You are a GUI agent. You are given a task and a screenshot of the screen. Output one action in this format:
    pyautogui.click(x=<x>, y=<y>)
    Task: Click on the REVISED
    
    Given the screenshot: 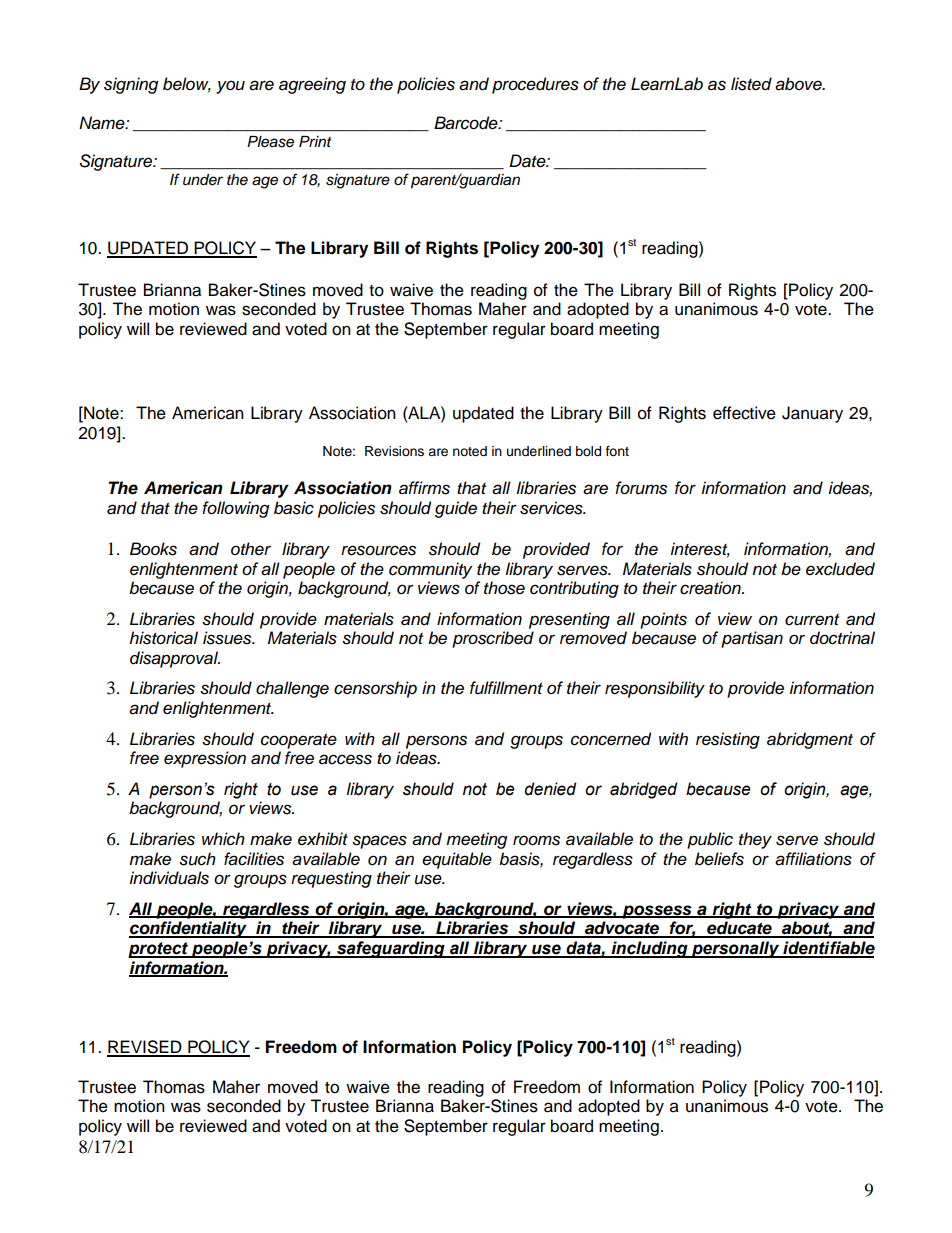 What is the action you would take?
    pyautogui.click(x=145, y=1048)
